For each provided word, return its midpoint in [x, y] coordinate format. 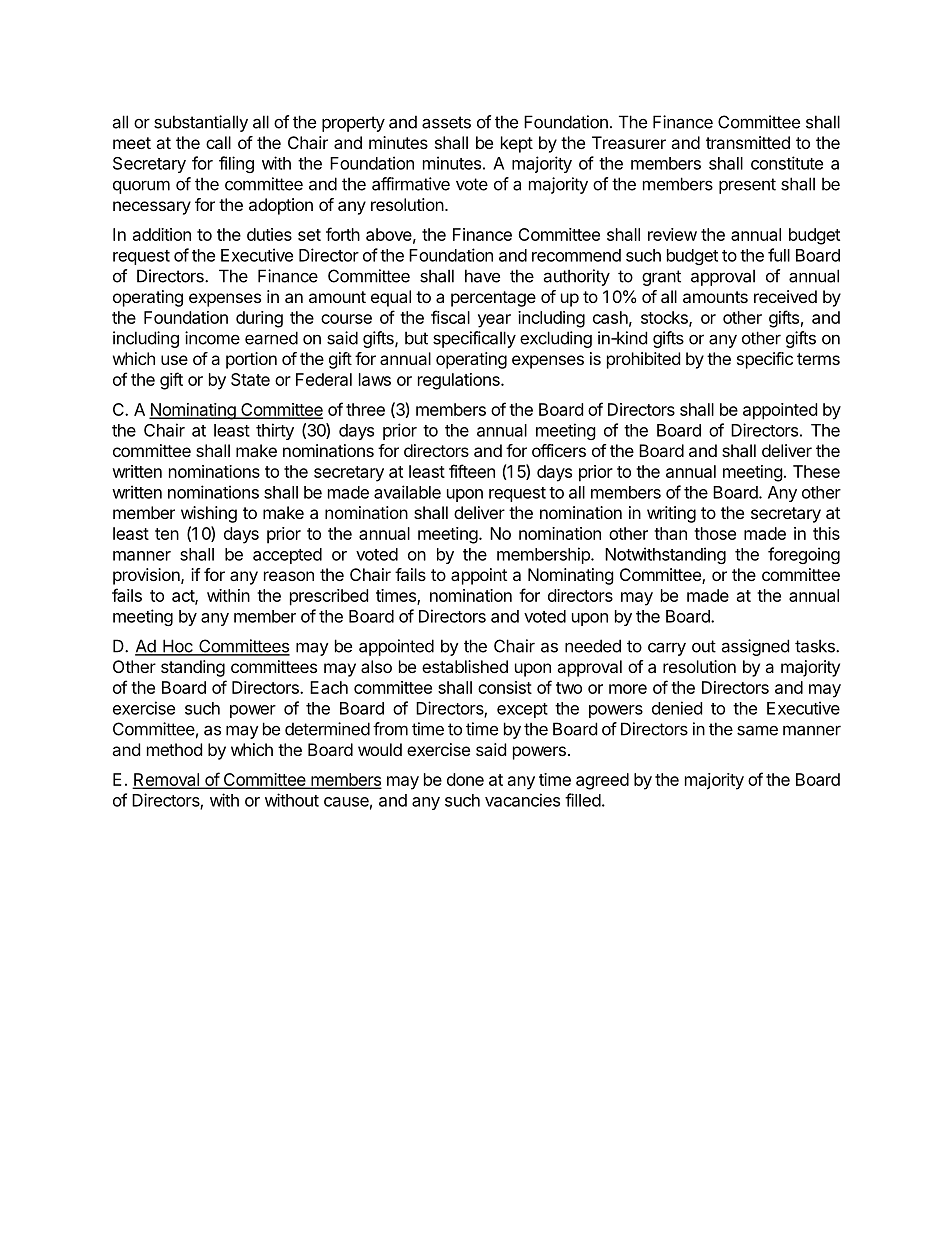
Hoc [178, 647]
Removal [167, 780]
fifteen [472, 471]
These [816, 471]
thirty [275, 431]
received [785, 296]
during [259, 319]
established [465, 666]
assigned [755, 647]
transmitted [748, 142]
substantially [201, 123]
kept [517, 144]
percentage [493, 299]
